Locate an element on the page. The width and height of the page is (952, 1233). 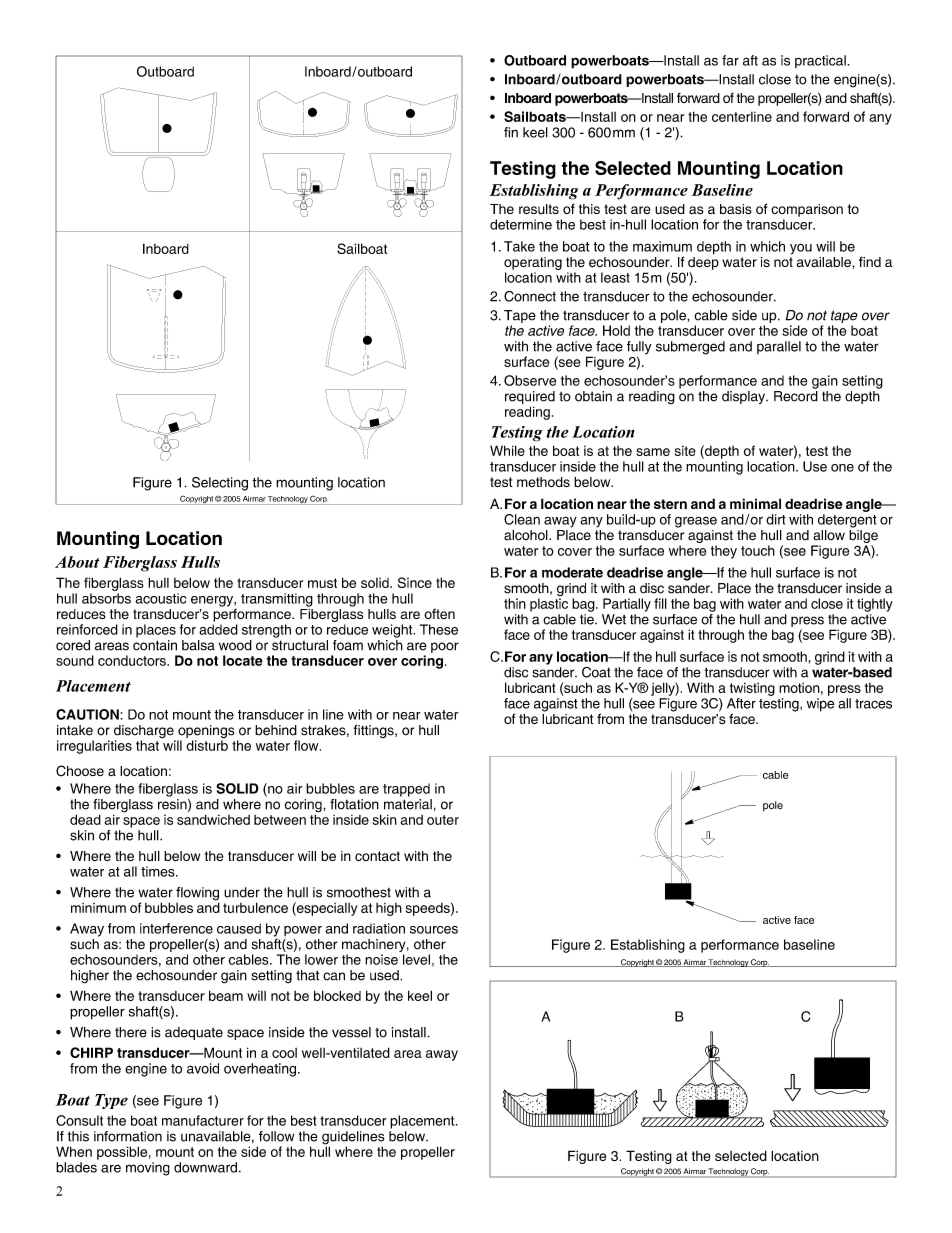
poor is located at coordinates (445, 647).
